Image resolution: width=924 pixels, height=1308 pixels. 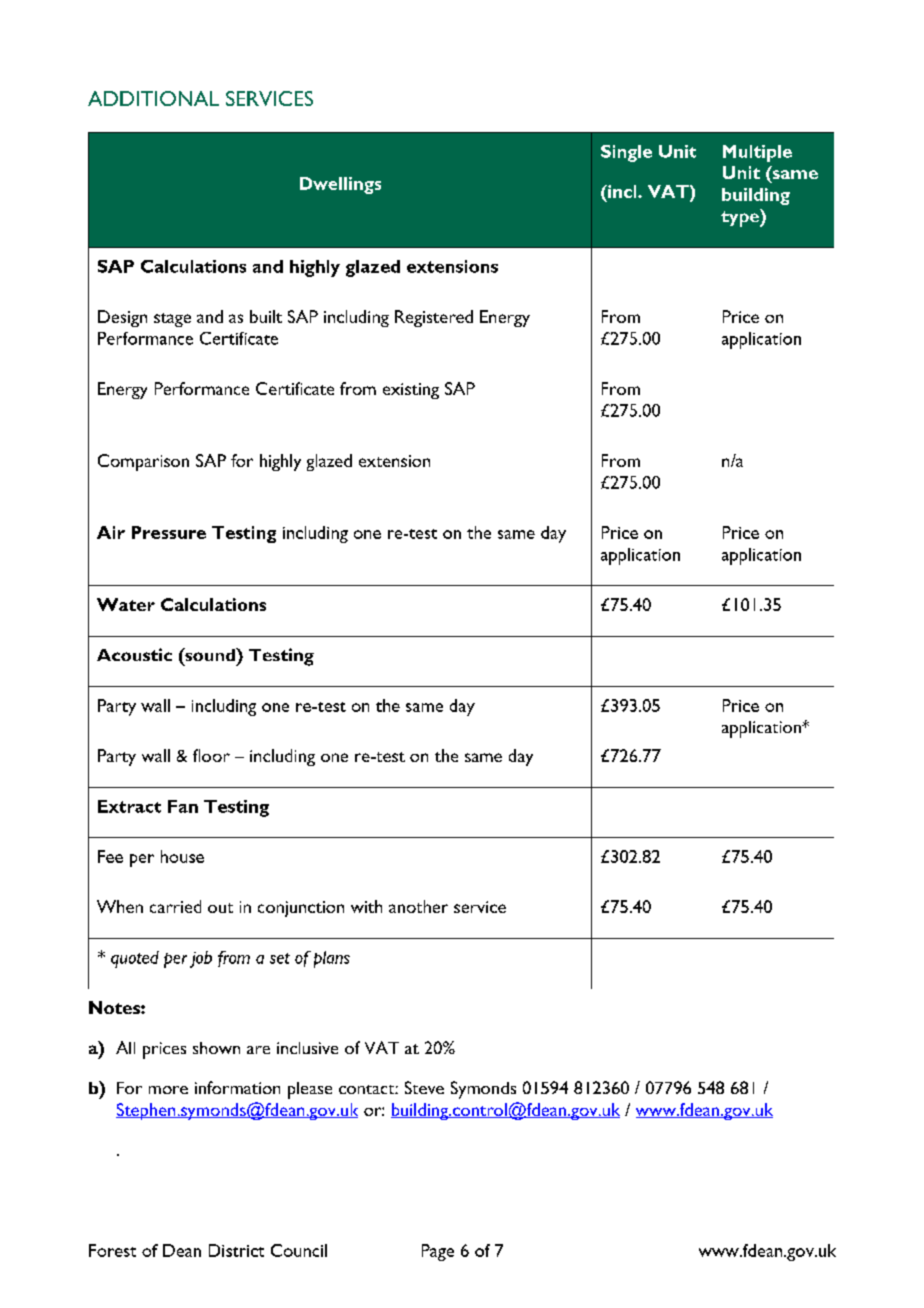 I want to click on floor, so click(x=211, y=755).
